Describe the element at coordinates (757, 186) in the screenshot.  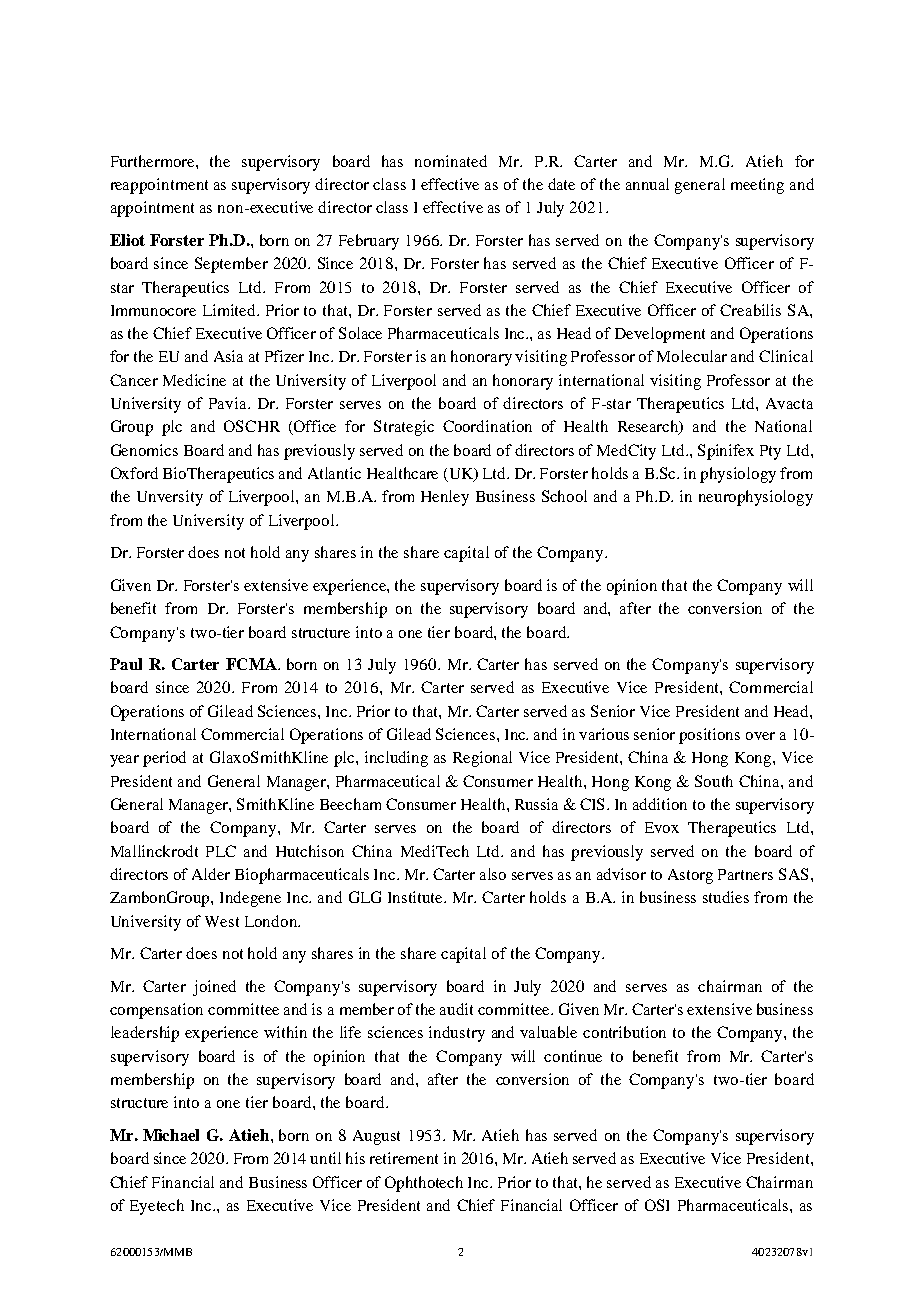
I see `meeting` at that location.
